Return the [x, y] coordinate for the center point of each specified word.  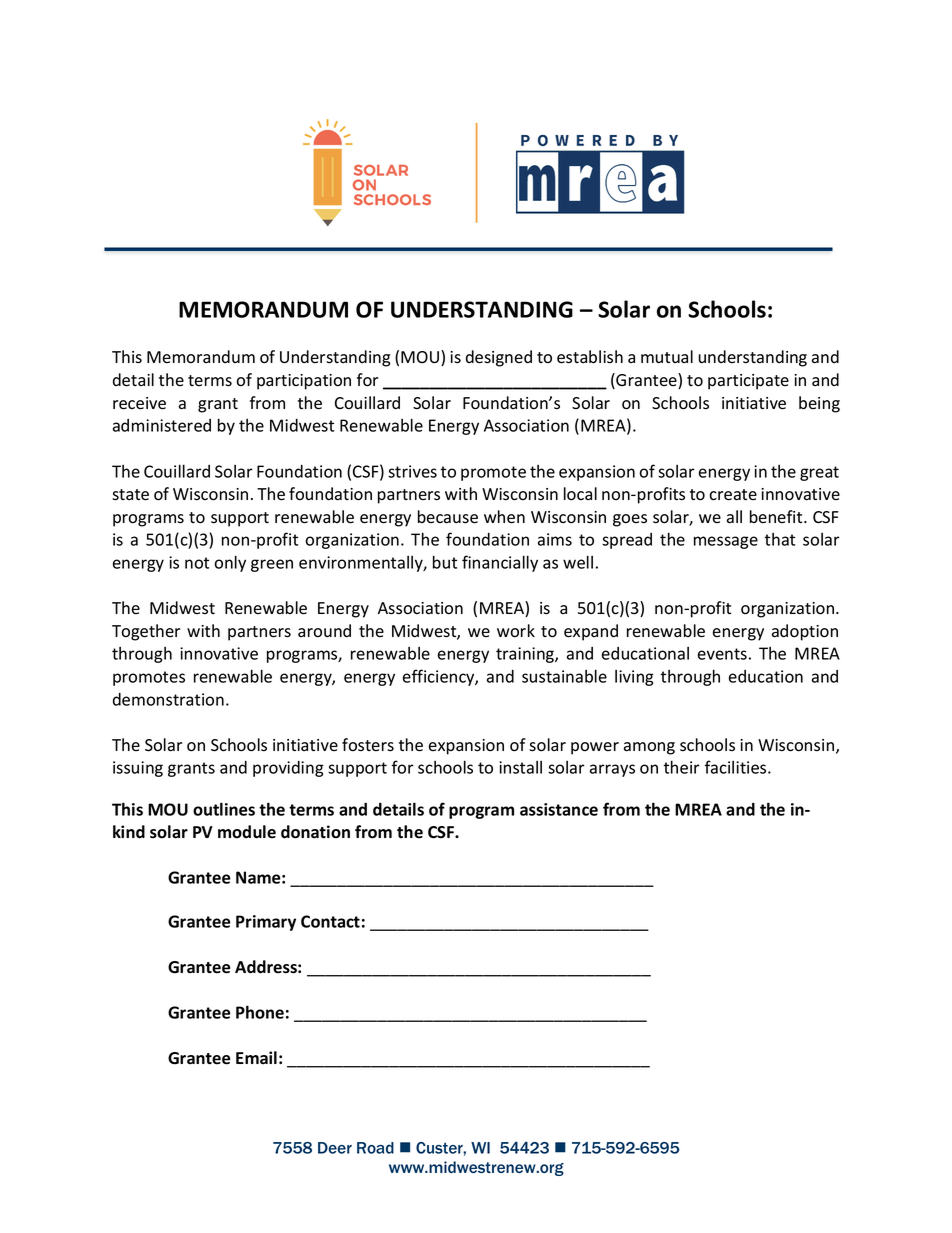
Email [256, 1058]
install [520, 767]
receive [139, 403]
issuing [138, 769]
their [681, 767]
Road [375, 1148]
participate [748, 382]
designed [499, 358]
